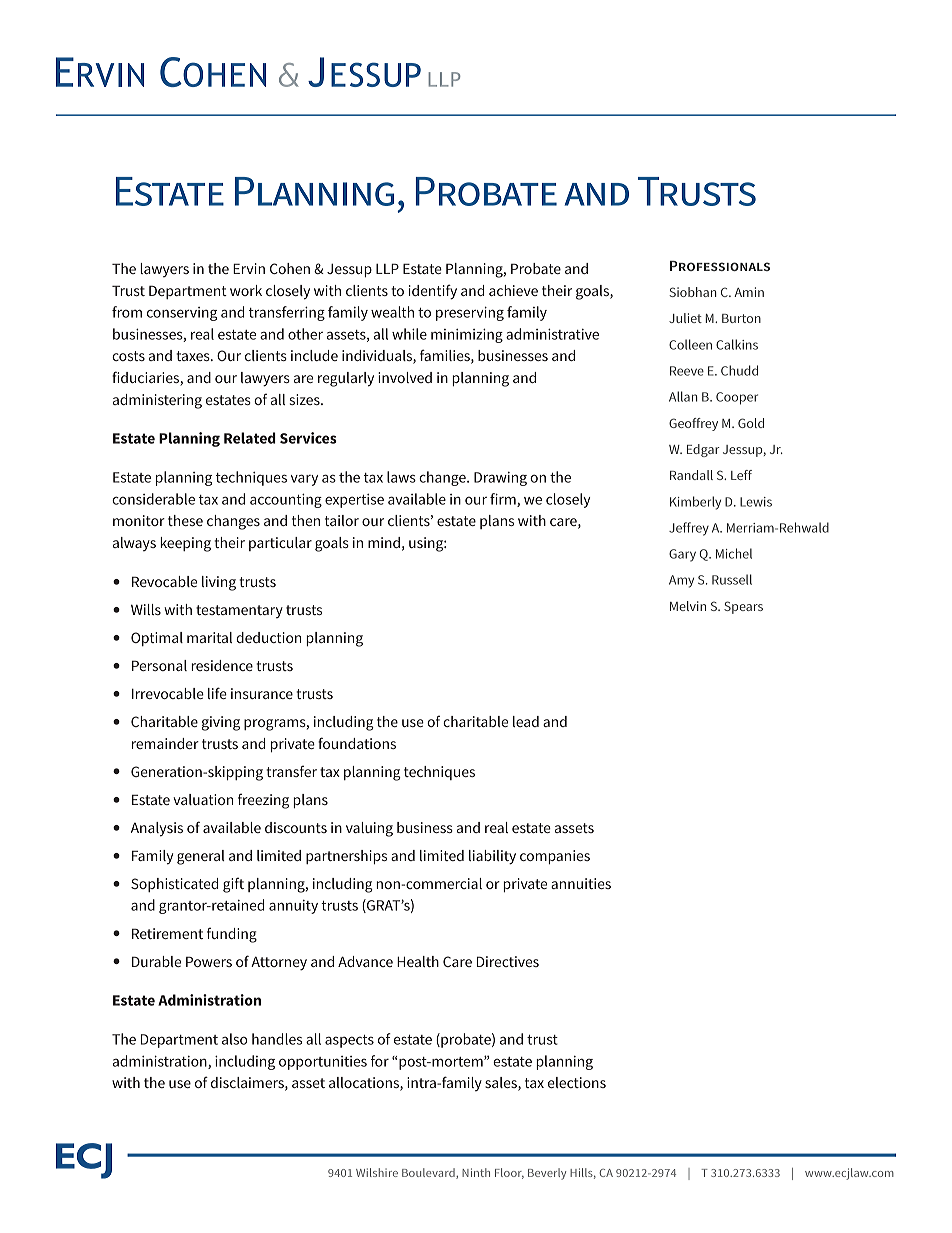 The width and height of the image is (952, 1233). I want to click on Melvin, so click(688, 606).
